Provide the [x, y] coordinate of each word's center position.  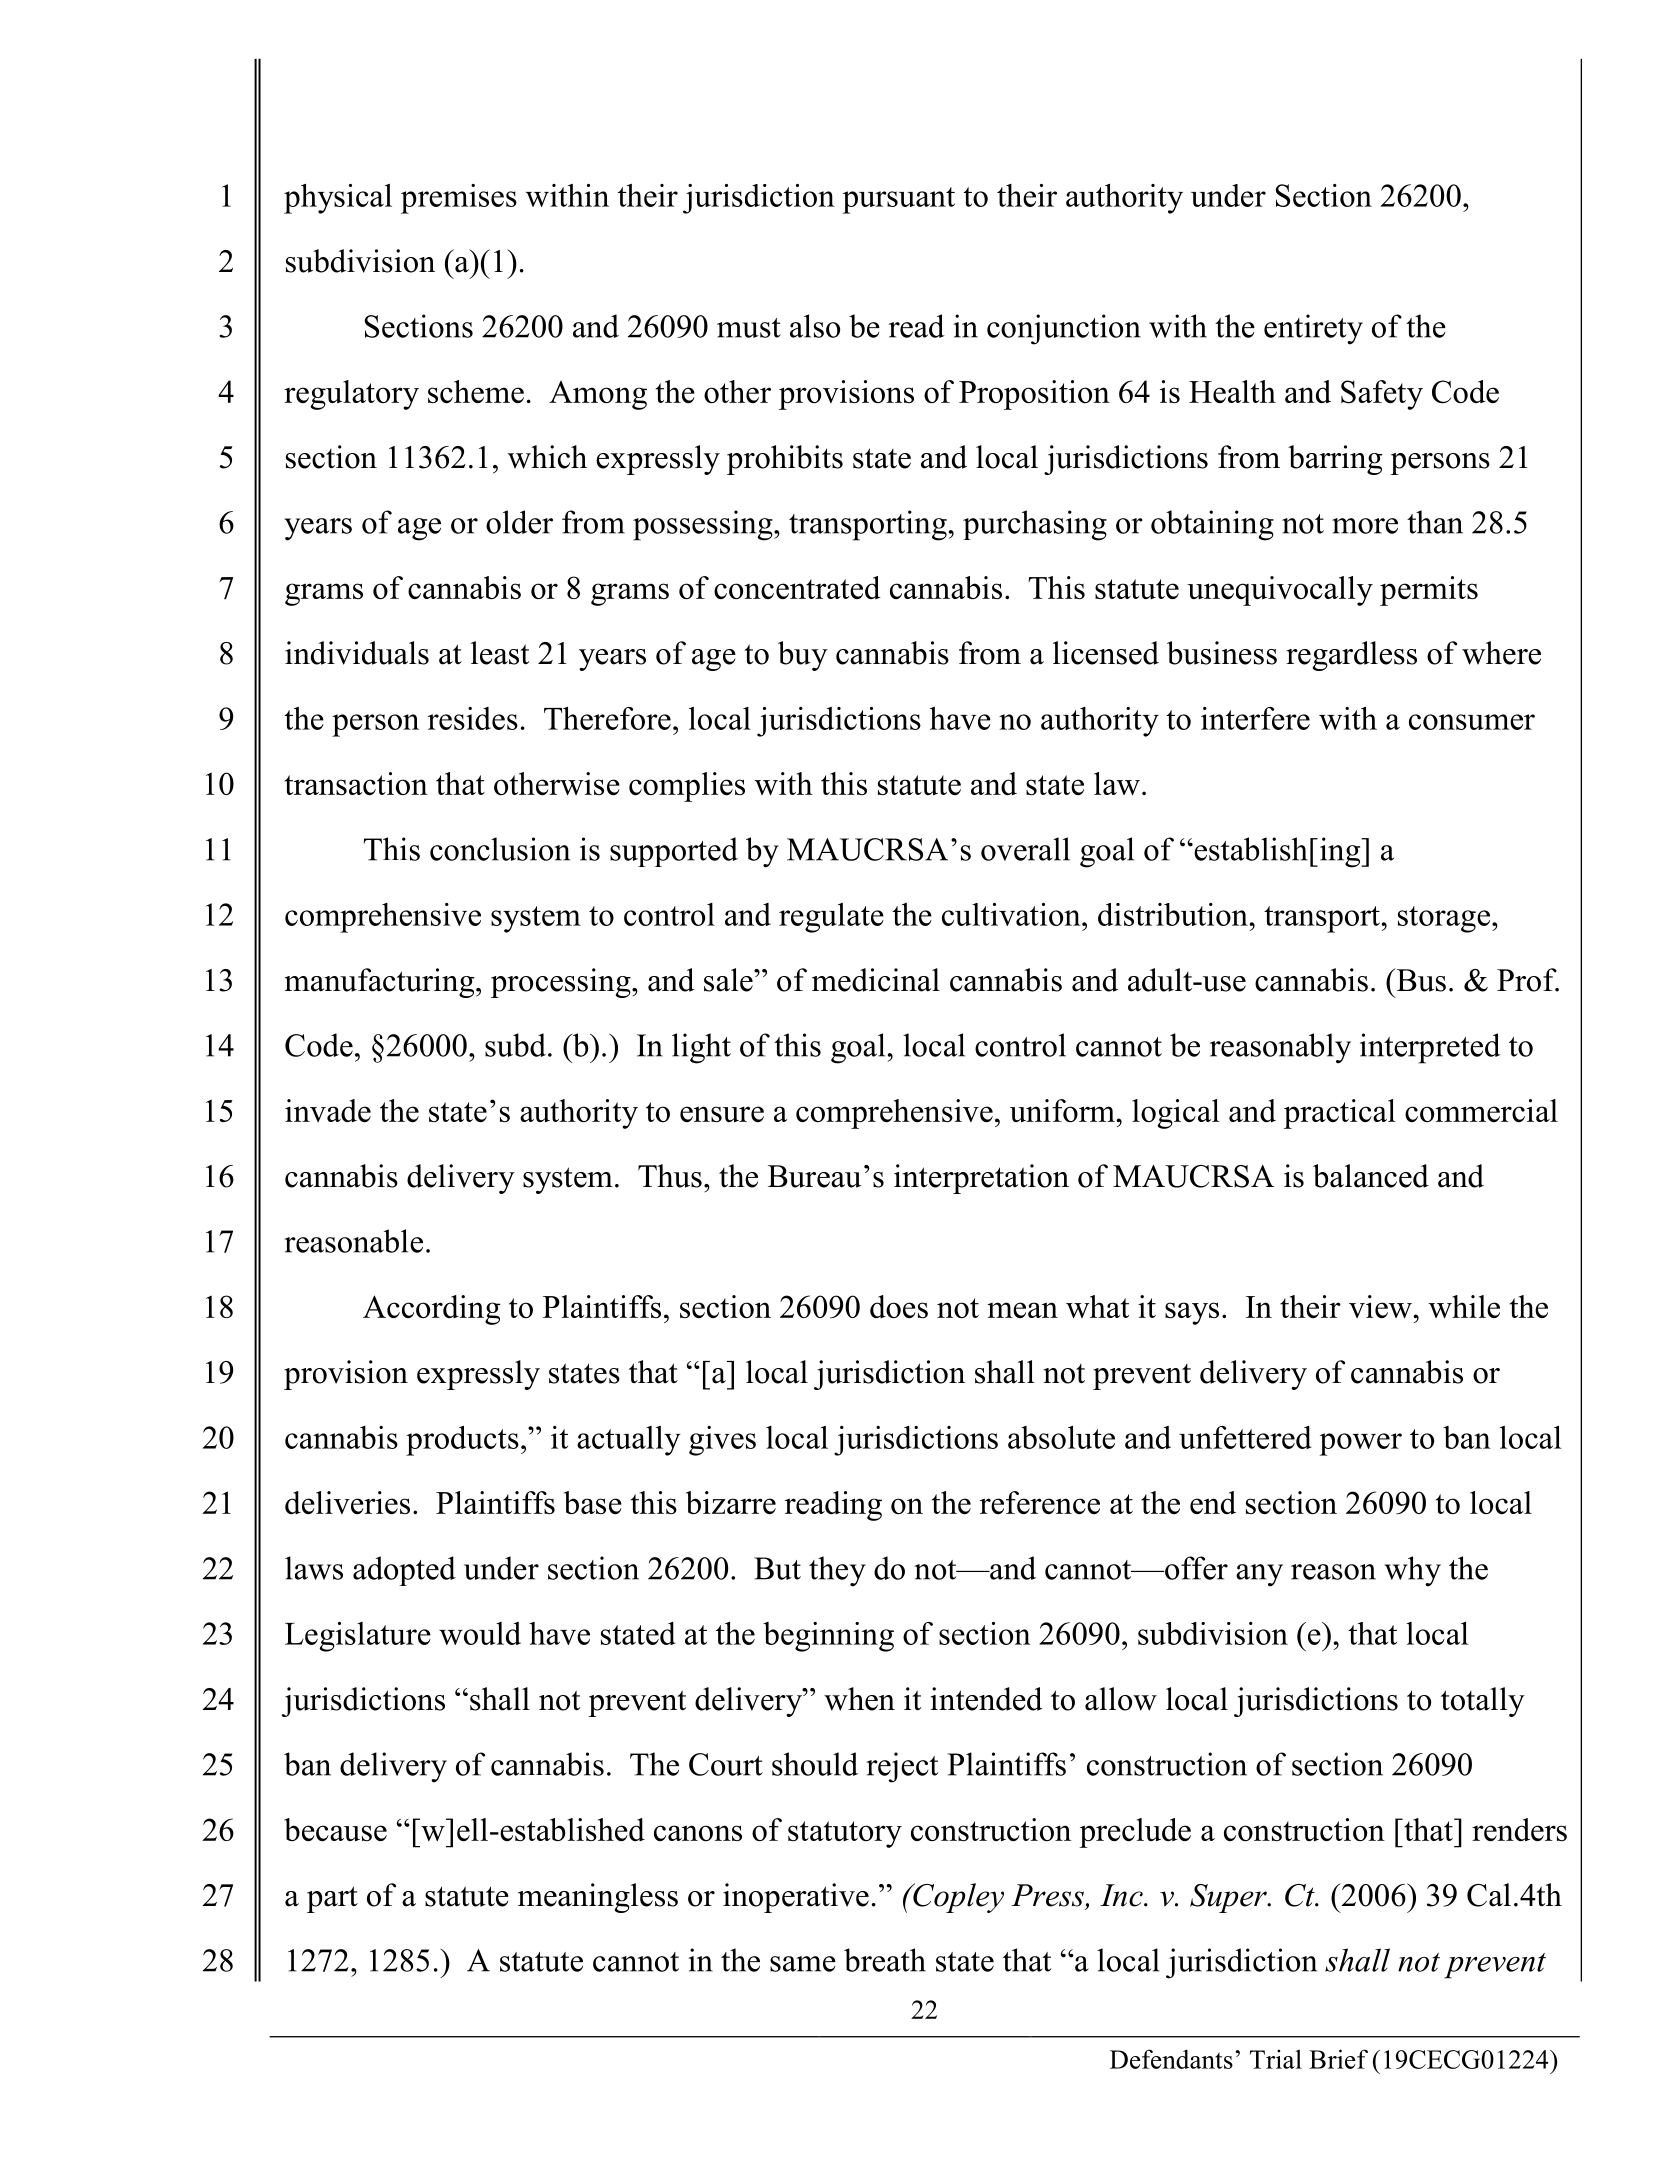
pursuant [899, 200]
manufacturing [381, 983]
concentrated [797, 587]
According [432, 1310]
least [500, 653]
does [899, 1306]
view [1381, 1306]
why [1412, 1571]
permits [1429, 591]
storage [1445, 919]
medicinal [876, 980]
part [332, 1899]
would [480, 1633]
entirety [1313, 329]
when [859, 1699]
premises [459, 199]
